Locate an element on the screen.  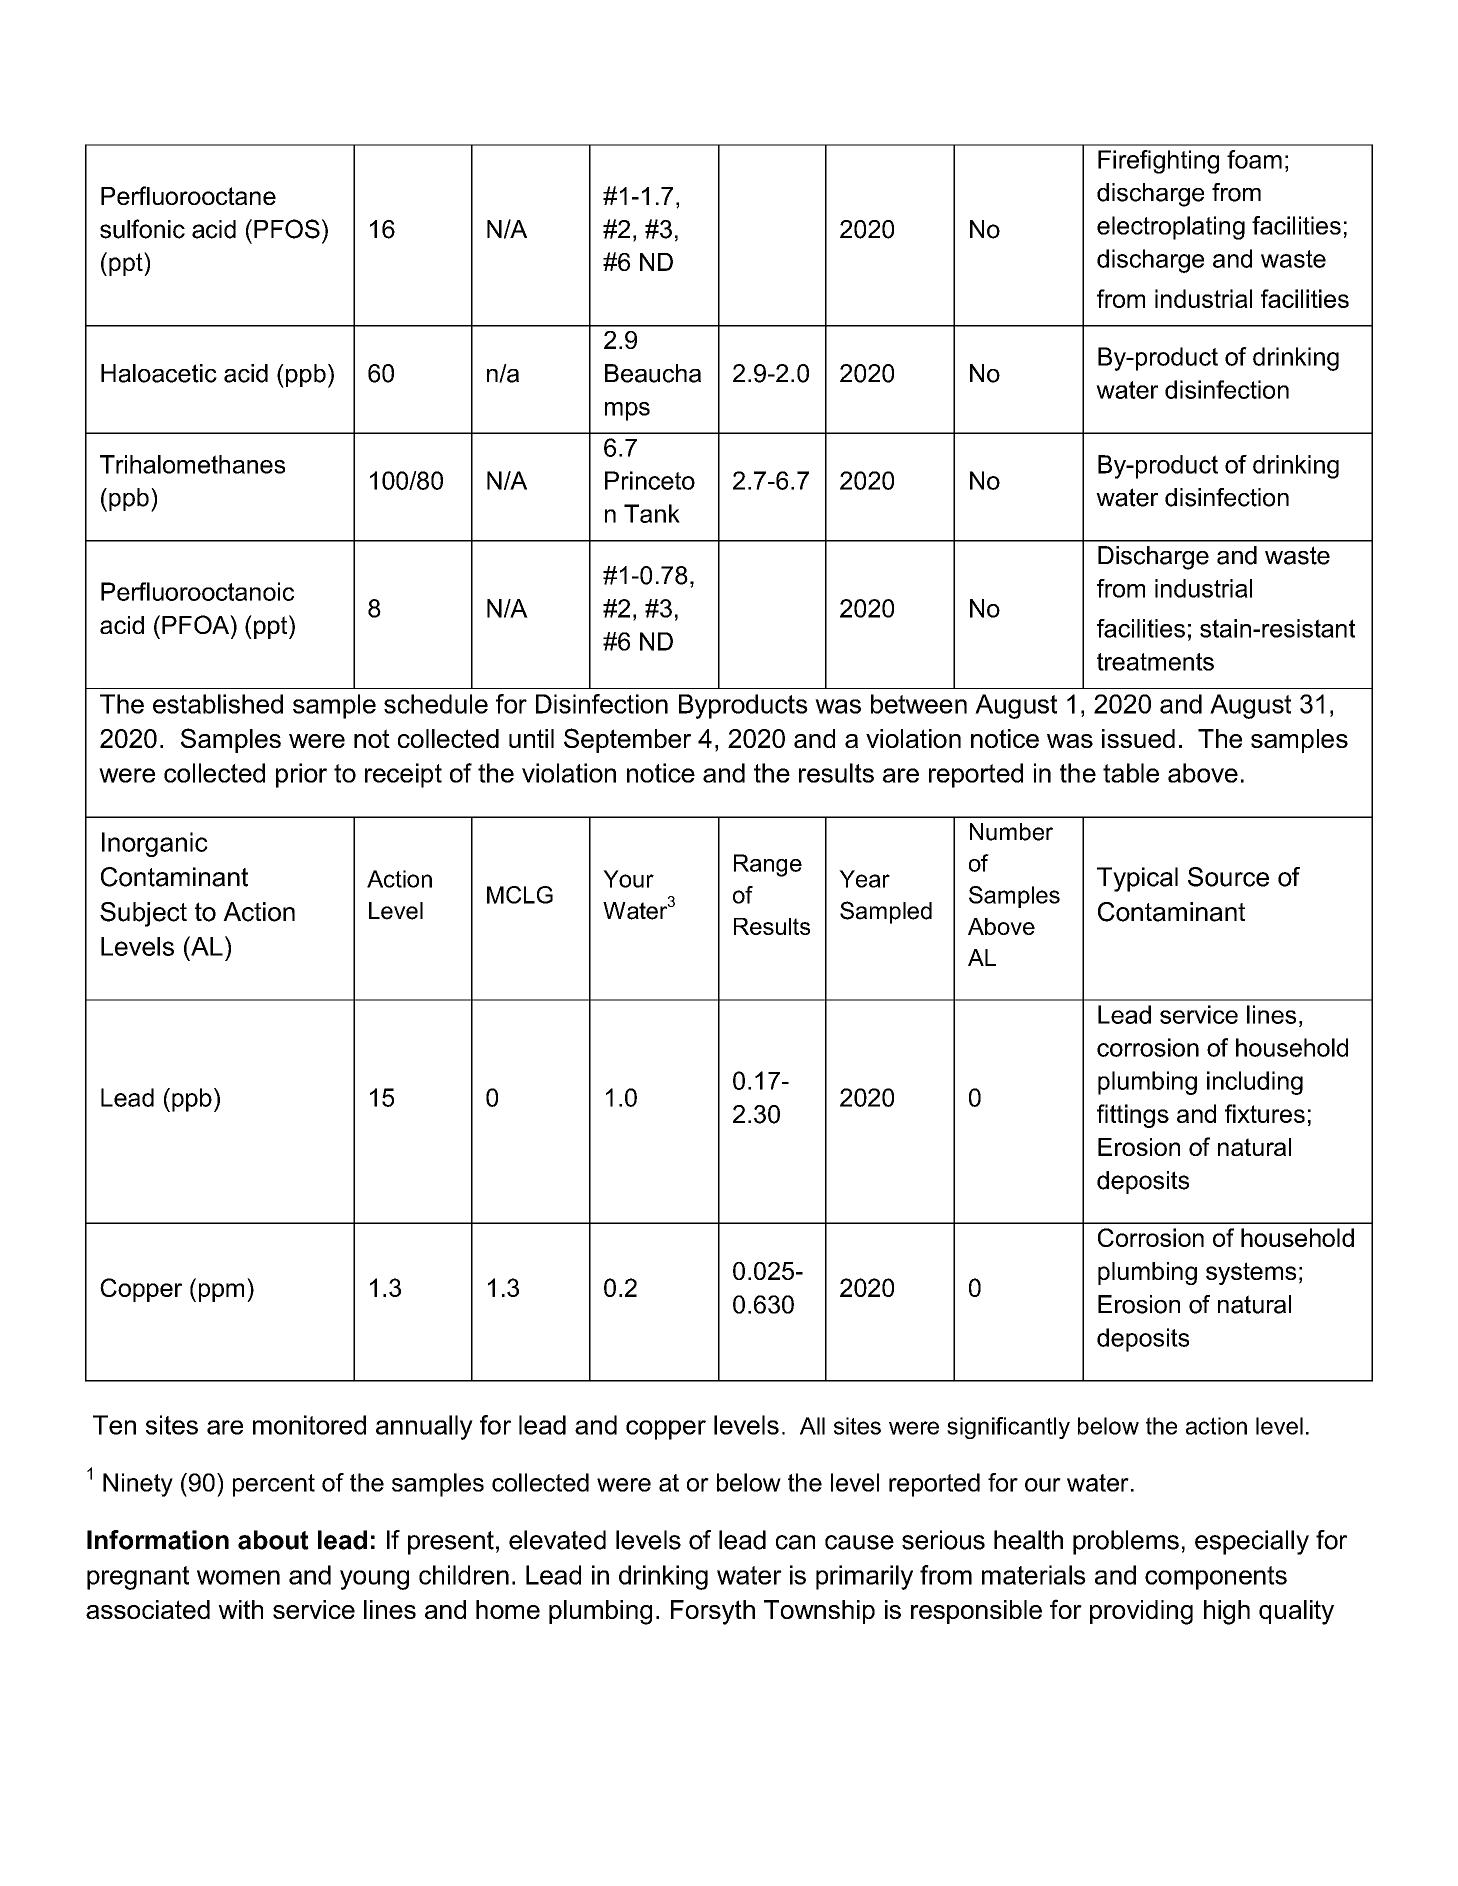
PFOS is located at coordinates (287, 229).
